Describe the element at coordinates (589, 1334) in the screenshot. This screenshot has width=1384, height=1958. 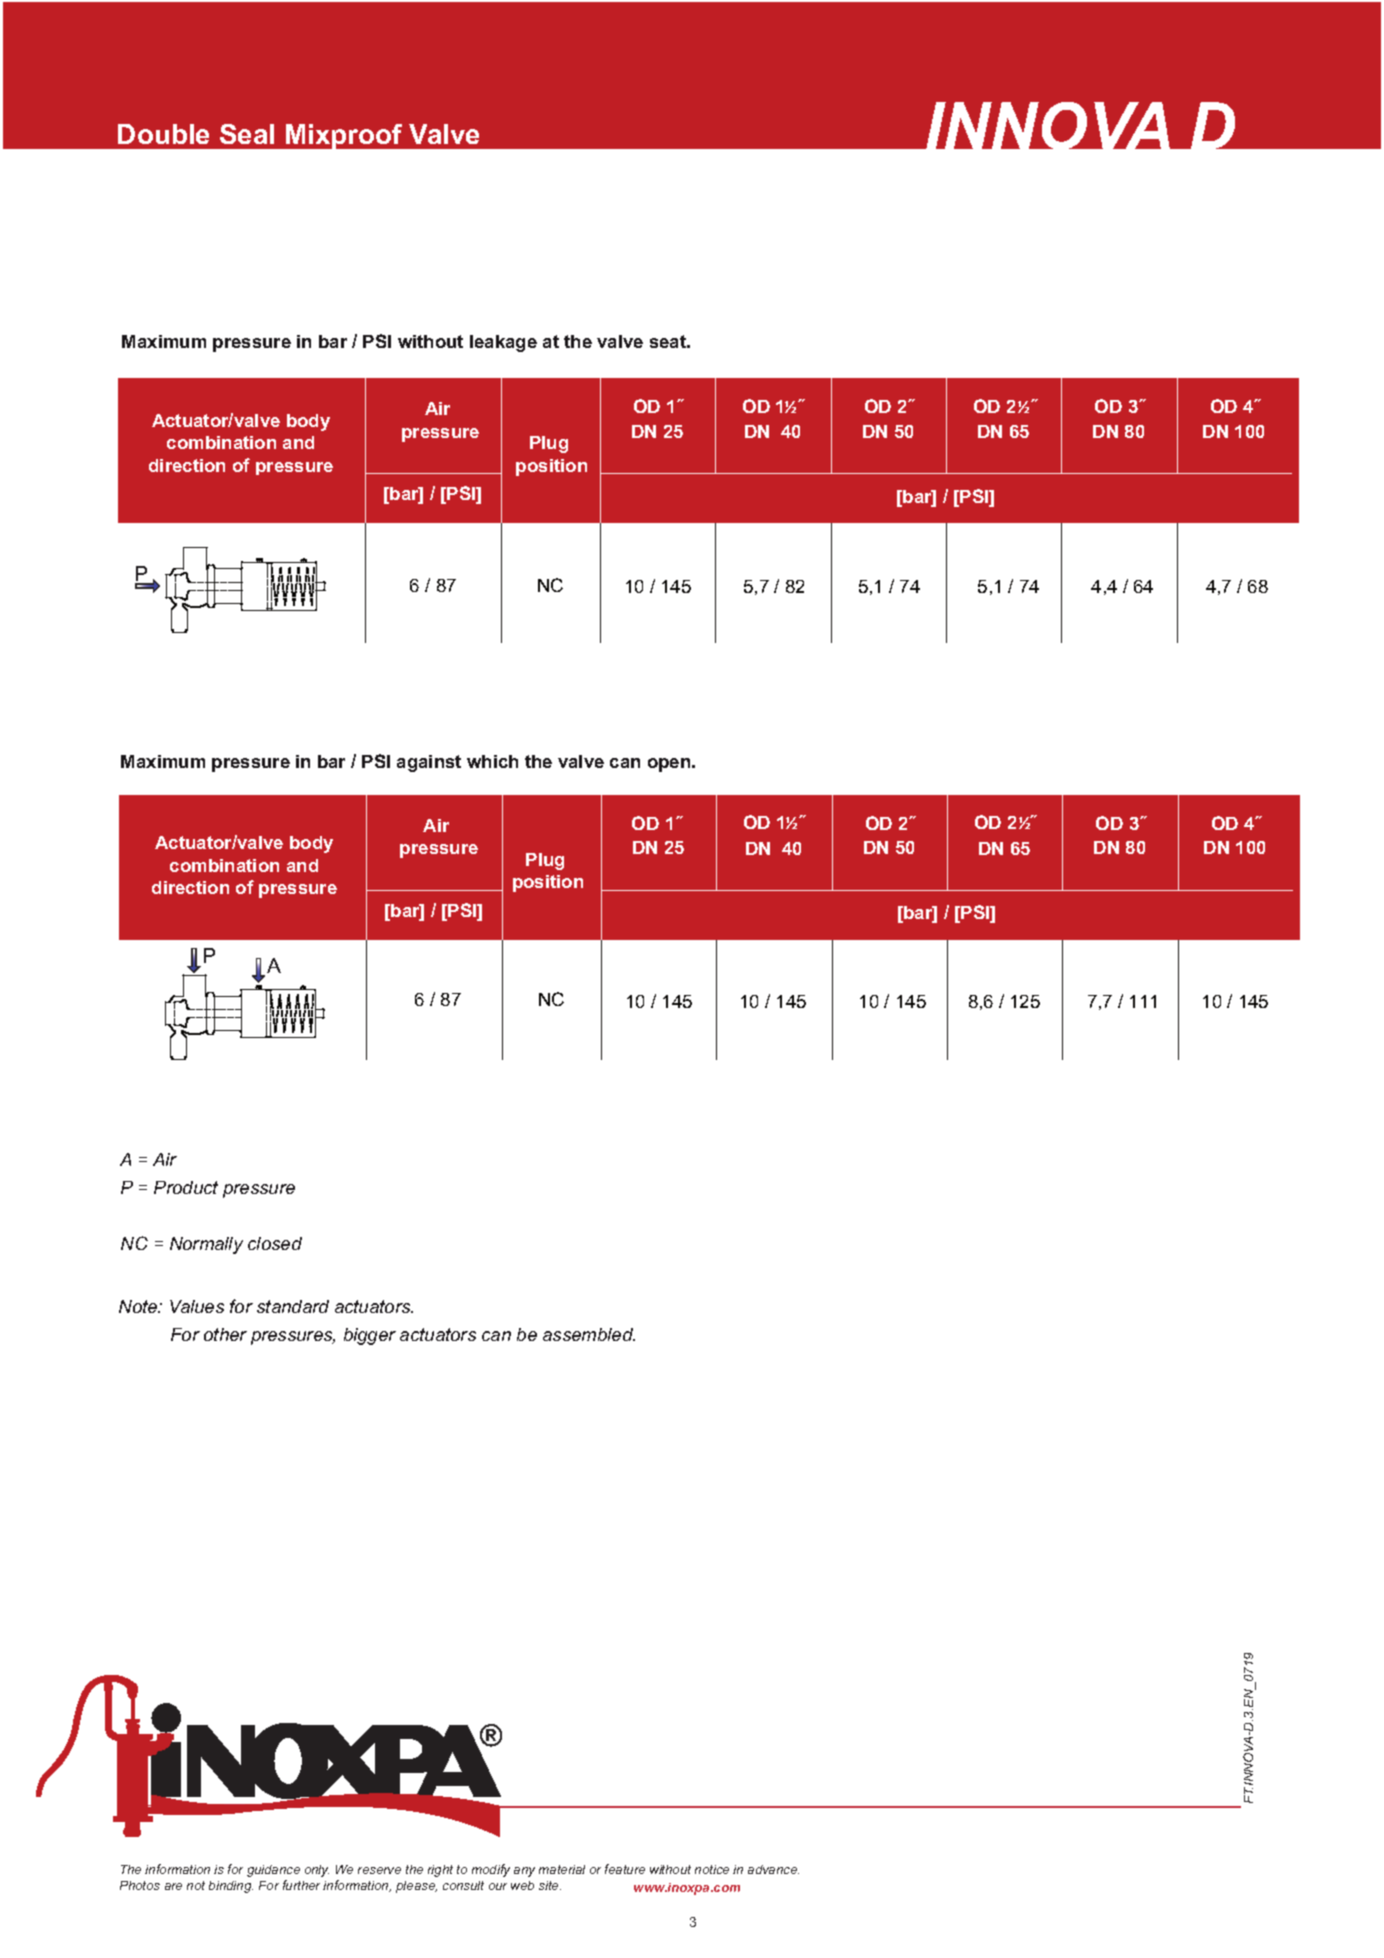
I see `assembled` at that location.
